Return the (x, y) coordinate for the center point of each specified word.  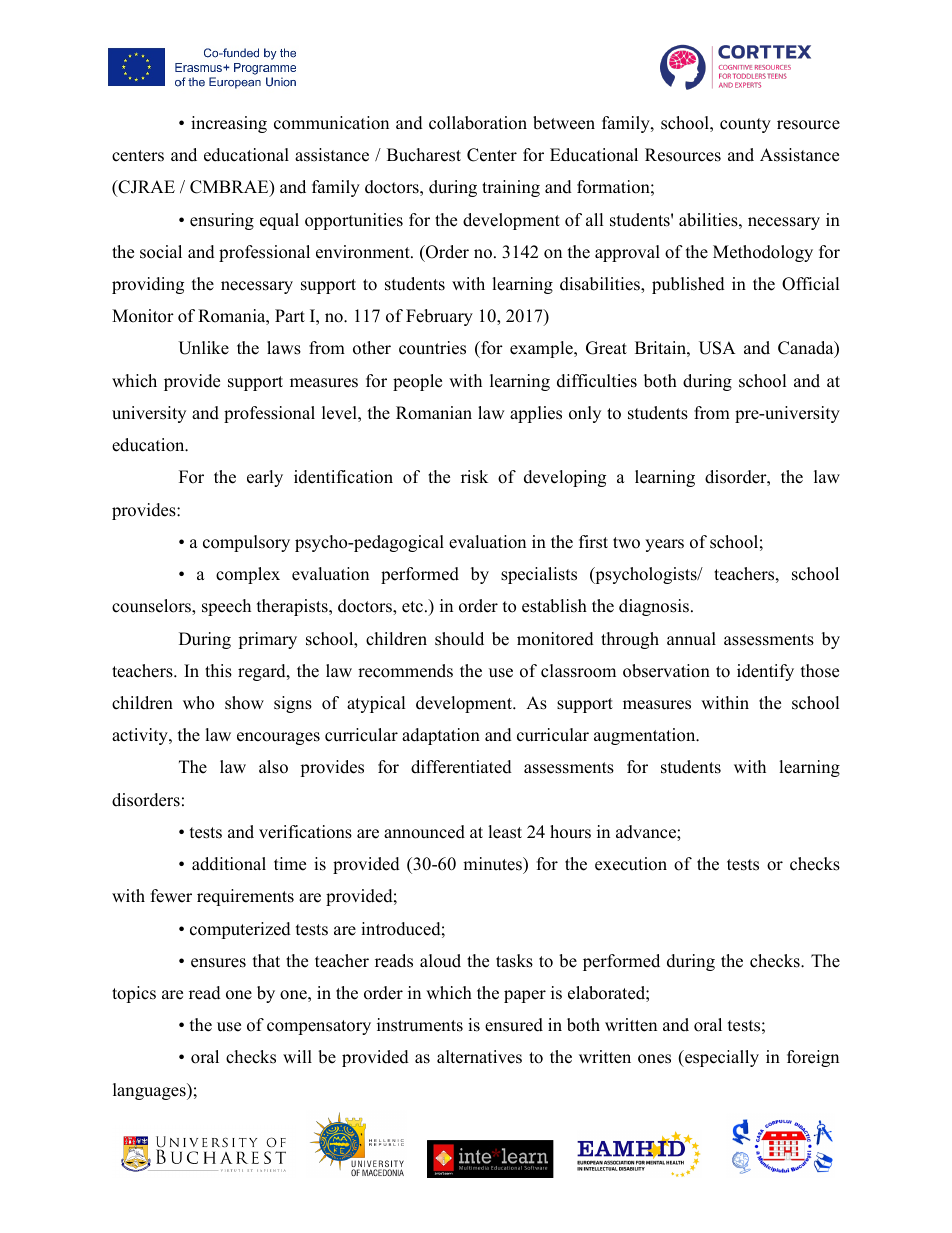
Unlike (203, 348)
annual (691, 639)
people (417, 382)
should (459, 639)
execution (631, 864)
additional (229, 864)
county (745, 125)
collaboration (478, 123)
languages (150, 1091)
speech (226, 607)
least (505, 832)
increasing (229, 124)
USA (717, 348)
